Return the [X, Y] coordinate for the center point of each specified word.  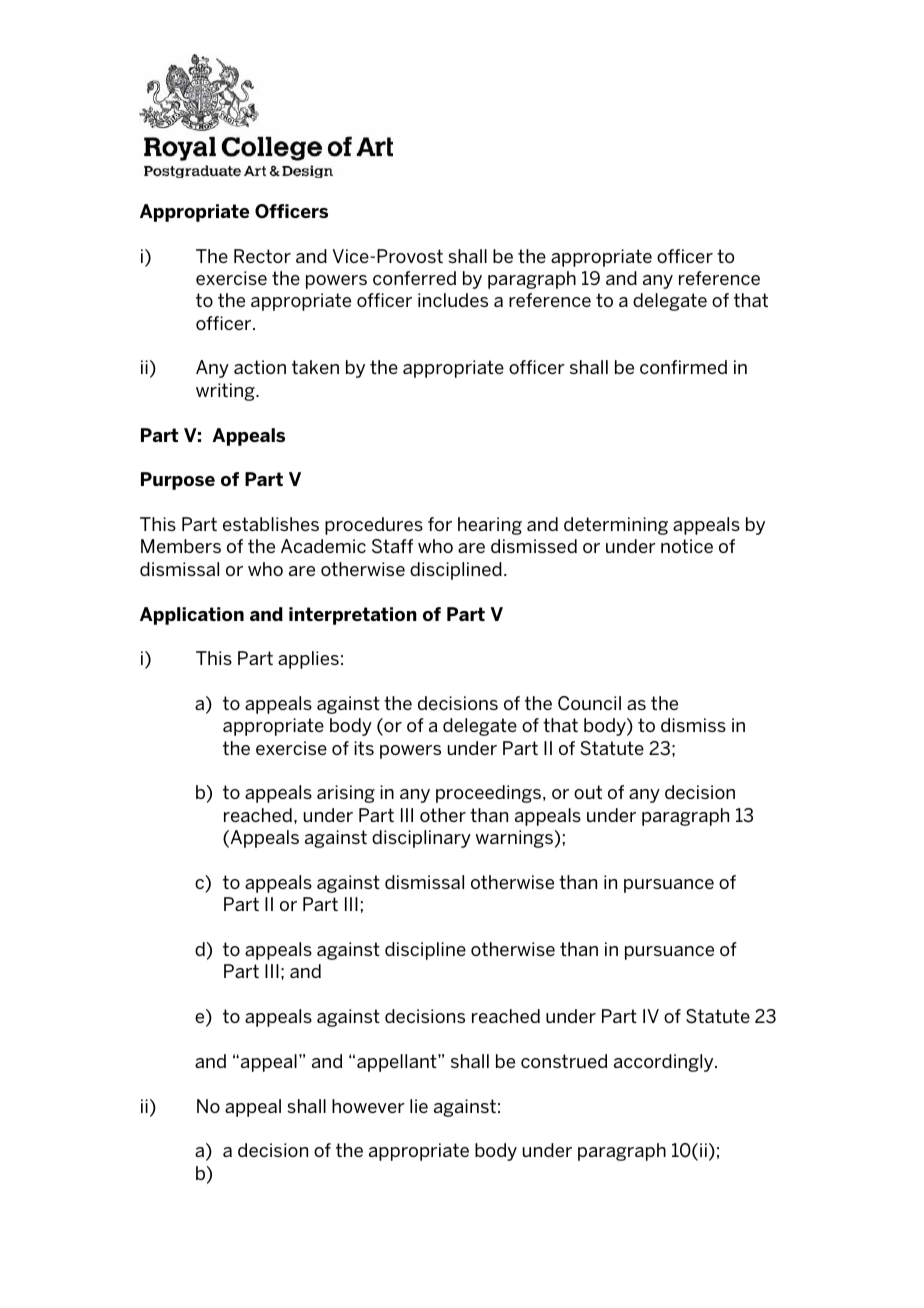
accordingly [665, 1063]
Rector [262, 256]
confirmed [683, 367]
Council [589, 703]
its [364, 748]
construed [564, 1061]
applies [308, 660]
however [368, 1106]
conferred [414, 278]
